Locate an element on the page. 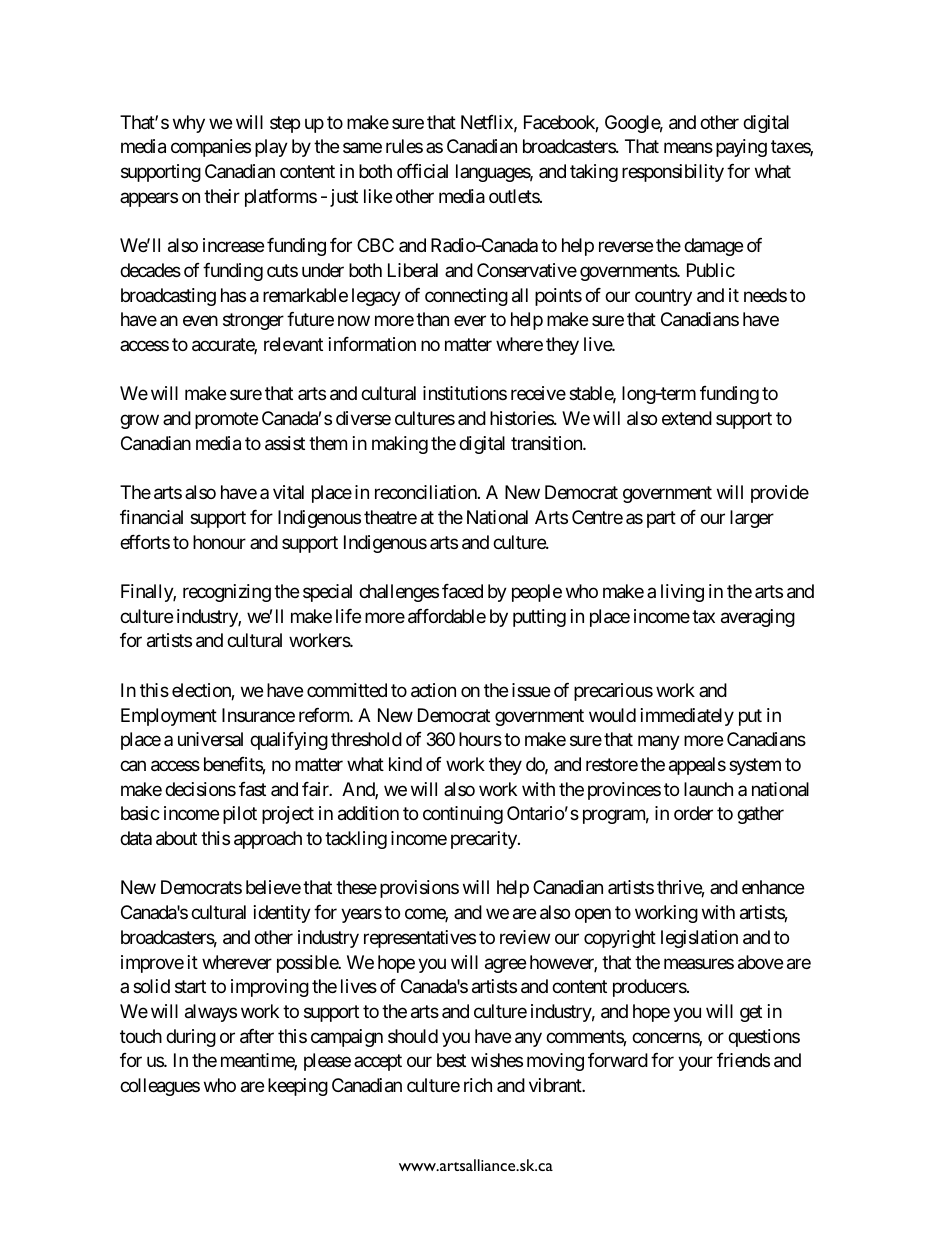 The height and width of the document is (1233, 952). best is located at coordinates (451, 1060).
